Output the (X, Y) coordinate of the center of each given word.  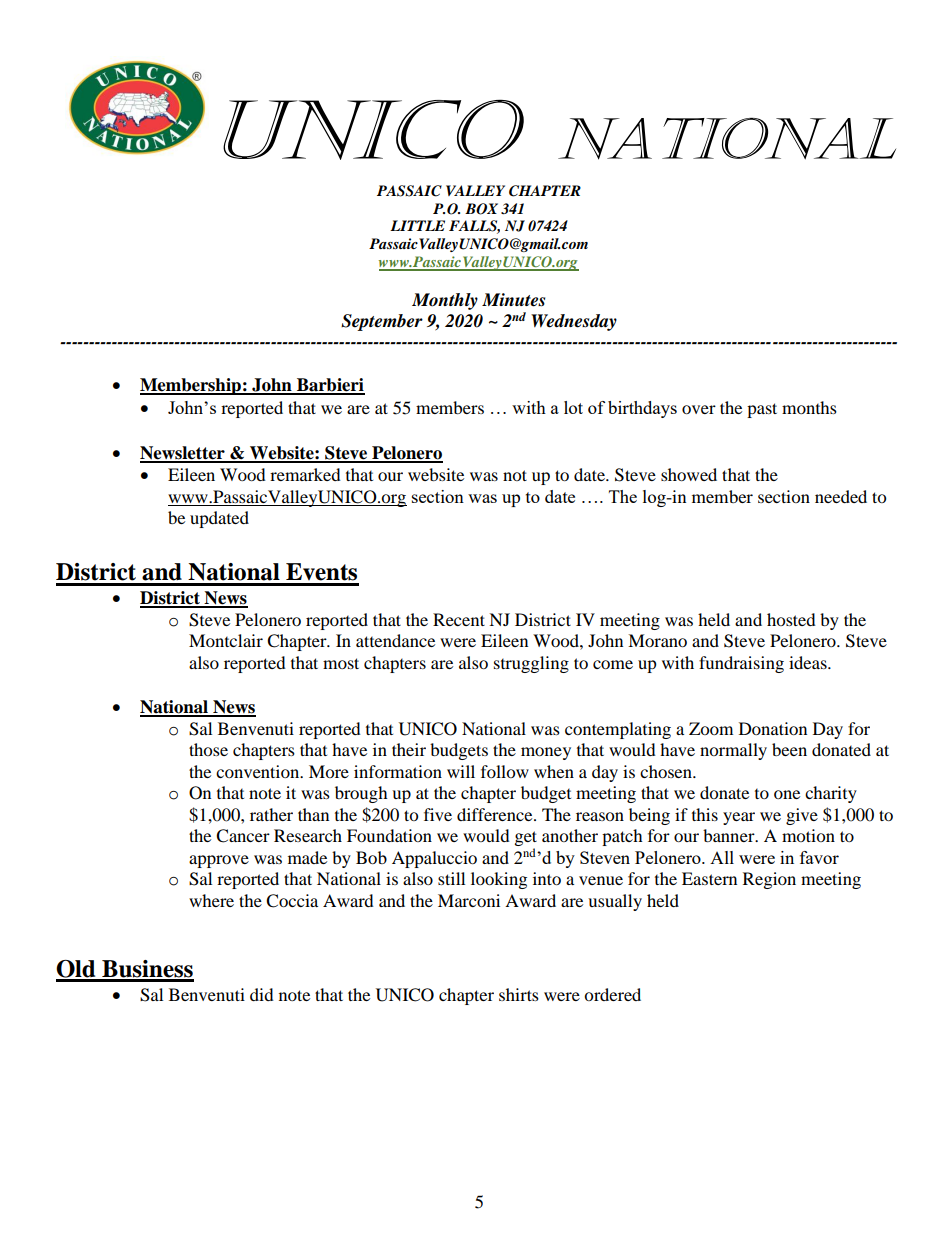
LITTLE (417, 225)
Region (769, 880)
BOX (481, 209)
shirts (519, 994)
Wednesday (574, 322)
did (262, 994)
